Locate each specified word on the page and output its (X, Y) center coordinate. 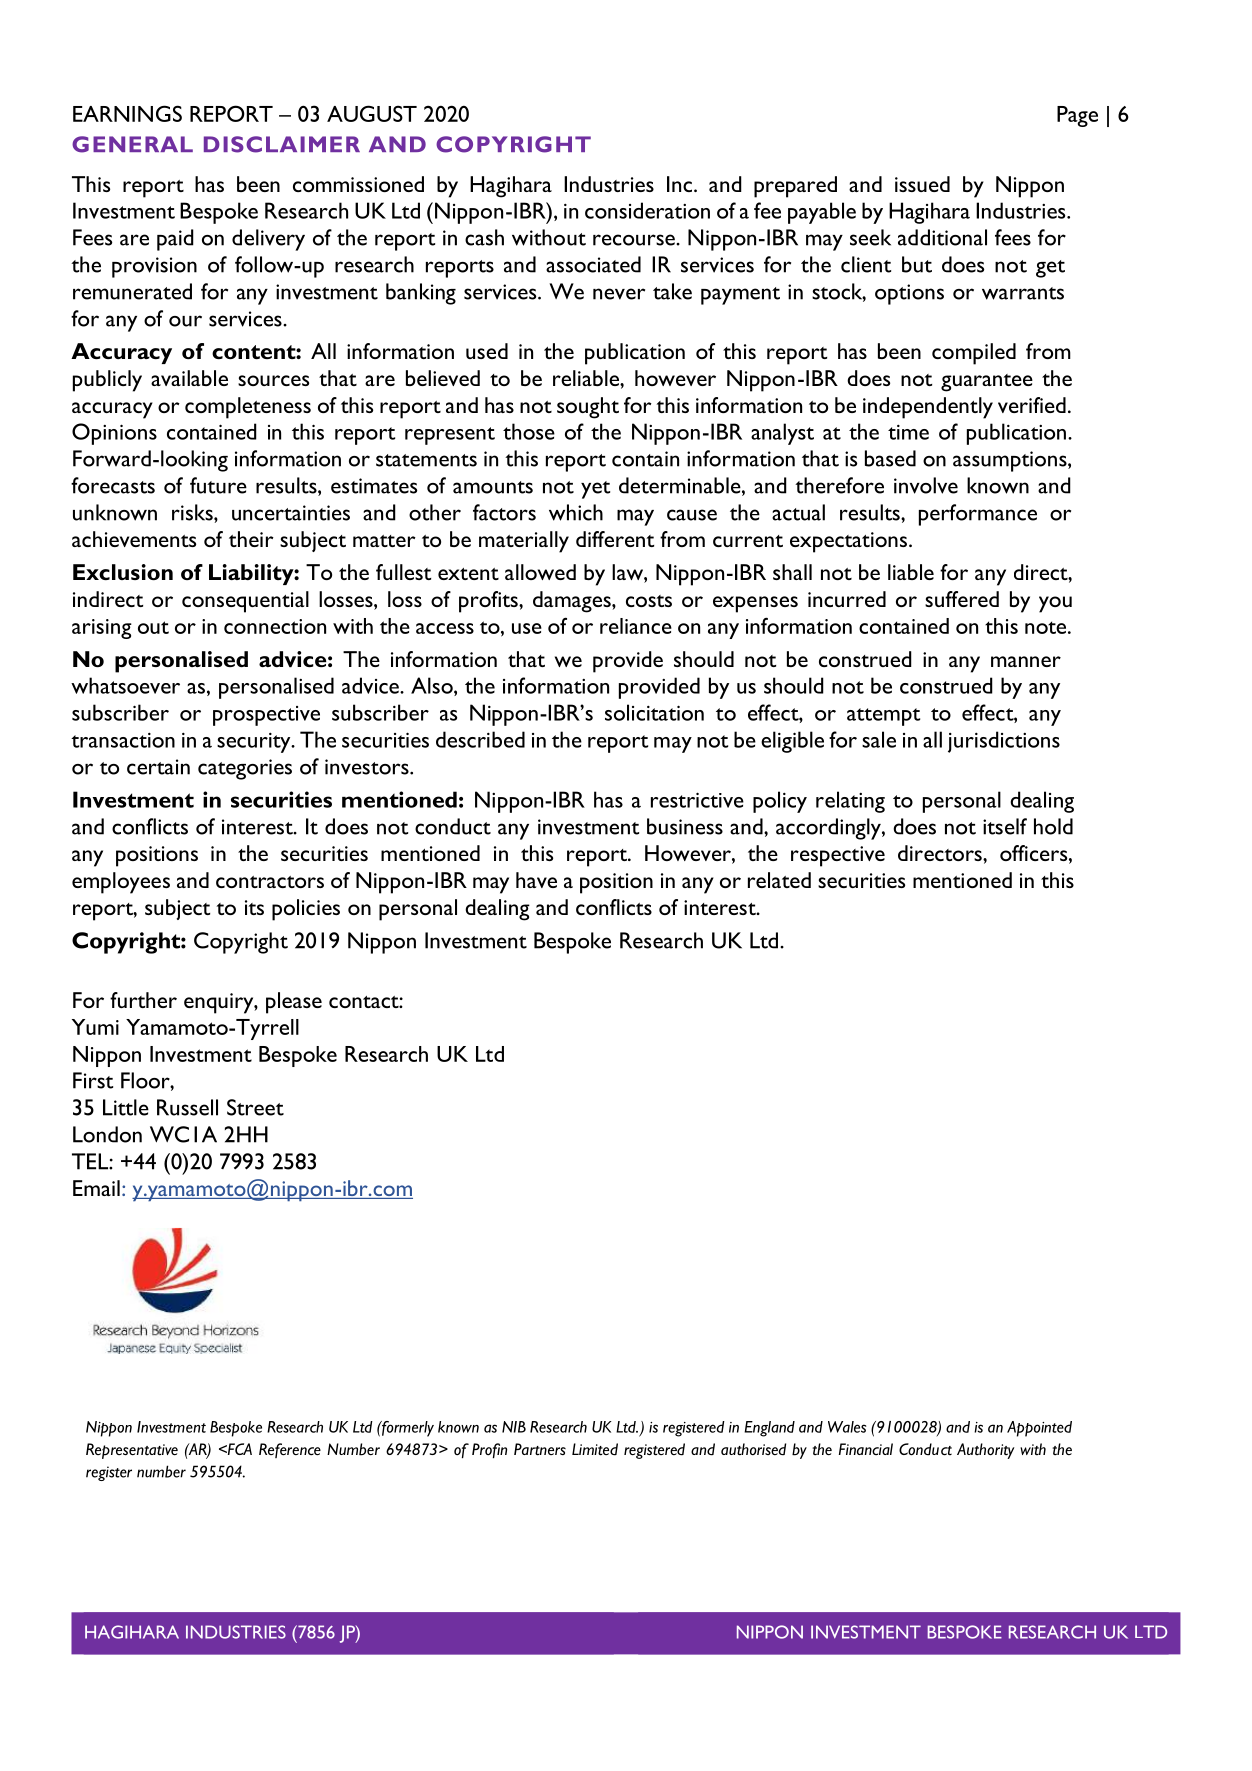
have (536, 880)
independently (928, 408)
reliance (636, 626)
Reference (290, 1450)
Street (255, 1107)
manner (1026, 661)
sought (588, 408)
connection (275, 626)
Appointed (1039, 1429)
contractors (270, 882)
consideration (647, 210)
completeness (248, 408)
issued (922, 184)
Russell (187, 1107)
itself (1005, 826)
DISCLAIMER (282, 144)
